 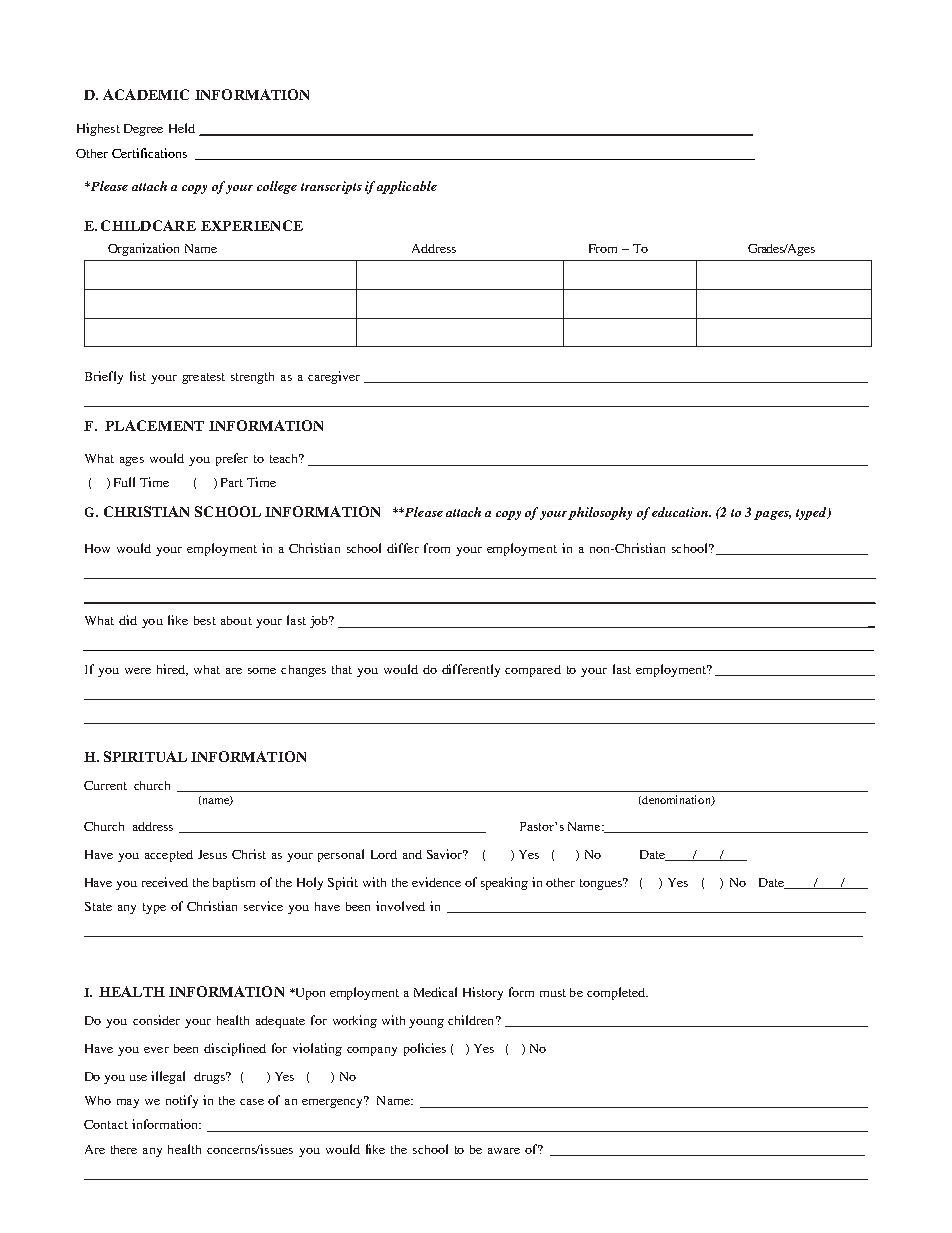 I want to click on transcripts, so click(x=331, y=187).
